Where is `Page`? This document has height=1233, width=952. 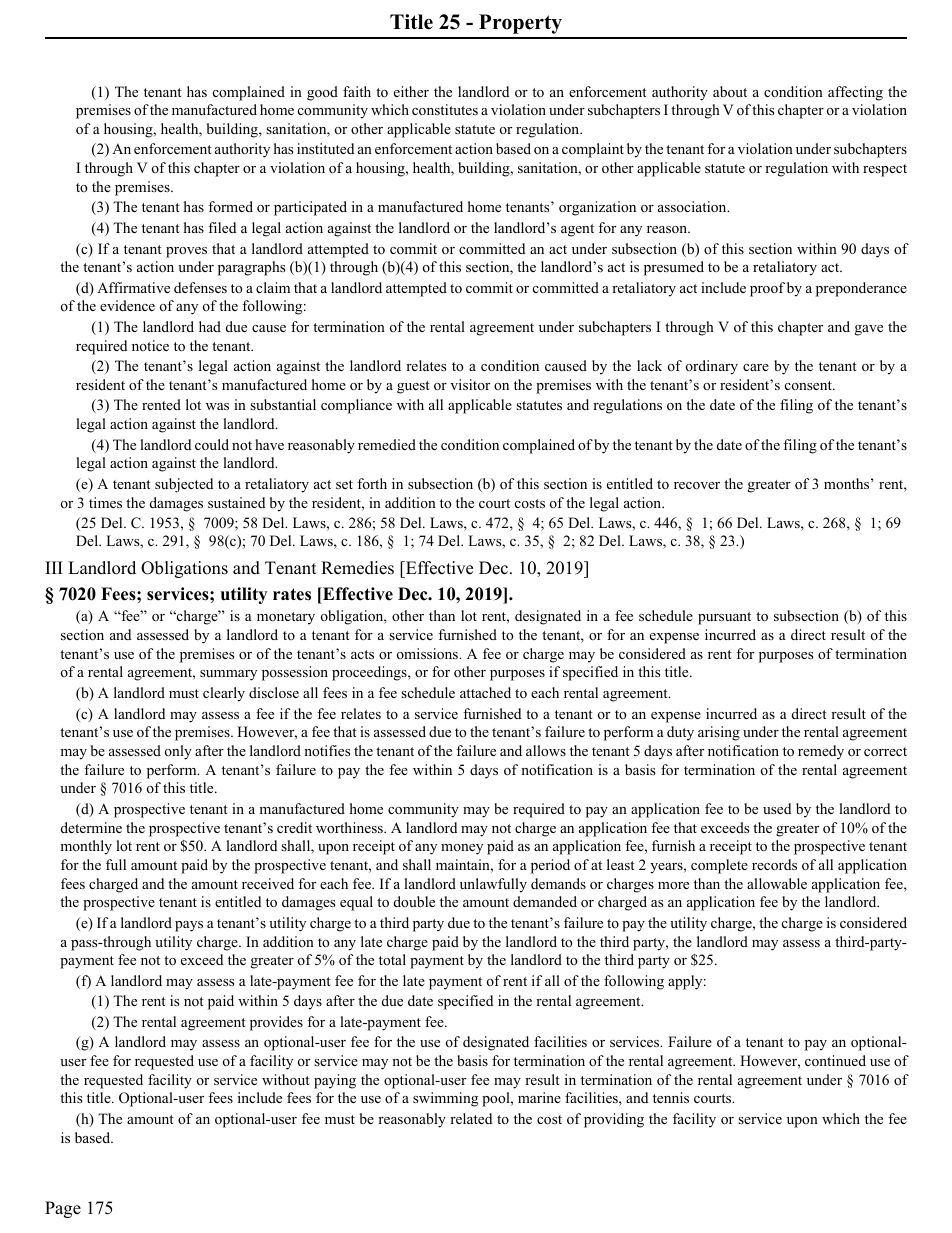
Page is located at coordinates (63, 1209).
